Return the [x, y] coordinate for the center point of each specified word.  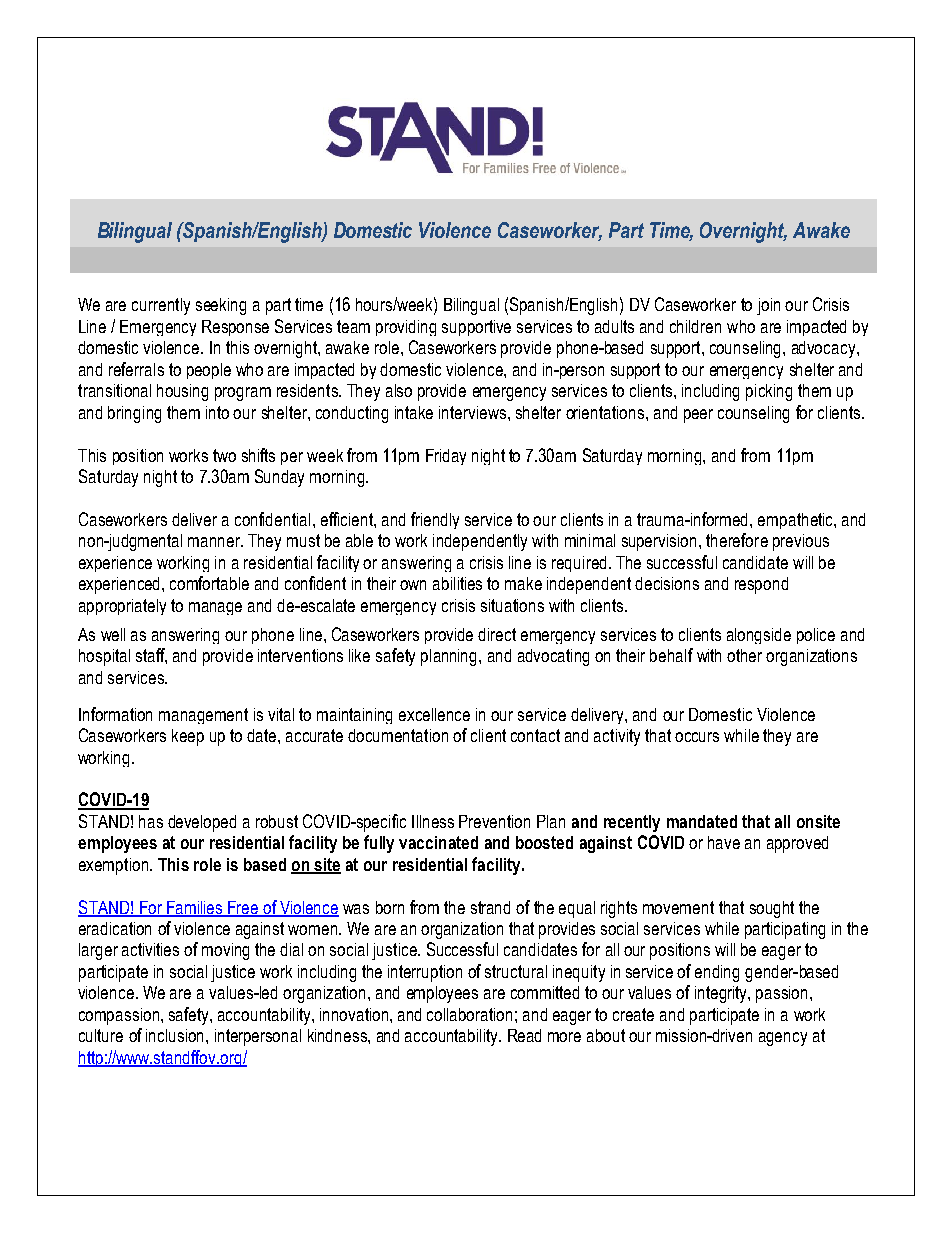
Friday [446, 457]
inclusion [176, 1035]
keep [188, 737]
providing [406, 328]
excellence [434, 714]
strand [490, 907]
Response [235, 328]
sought [772, 909]
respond [761, 585]
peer [698, 416]
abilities [457, 583]
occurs [697, 737]
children [695, 326]
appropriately [122, 607]
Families [195, 908]
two [224, 455]
